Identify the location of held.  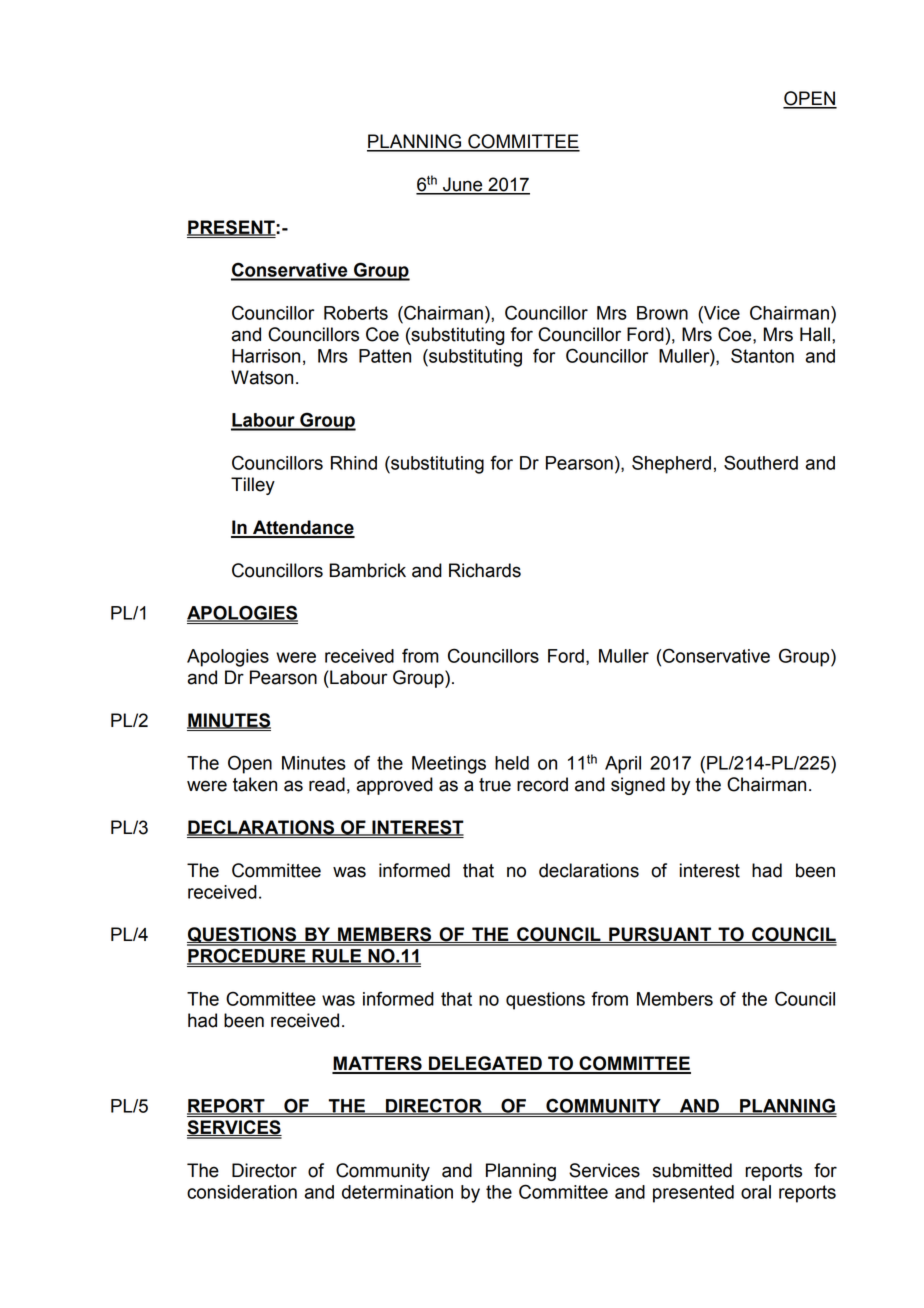
(512, 763).
